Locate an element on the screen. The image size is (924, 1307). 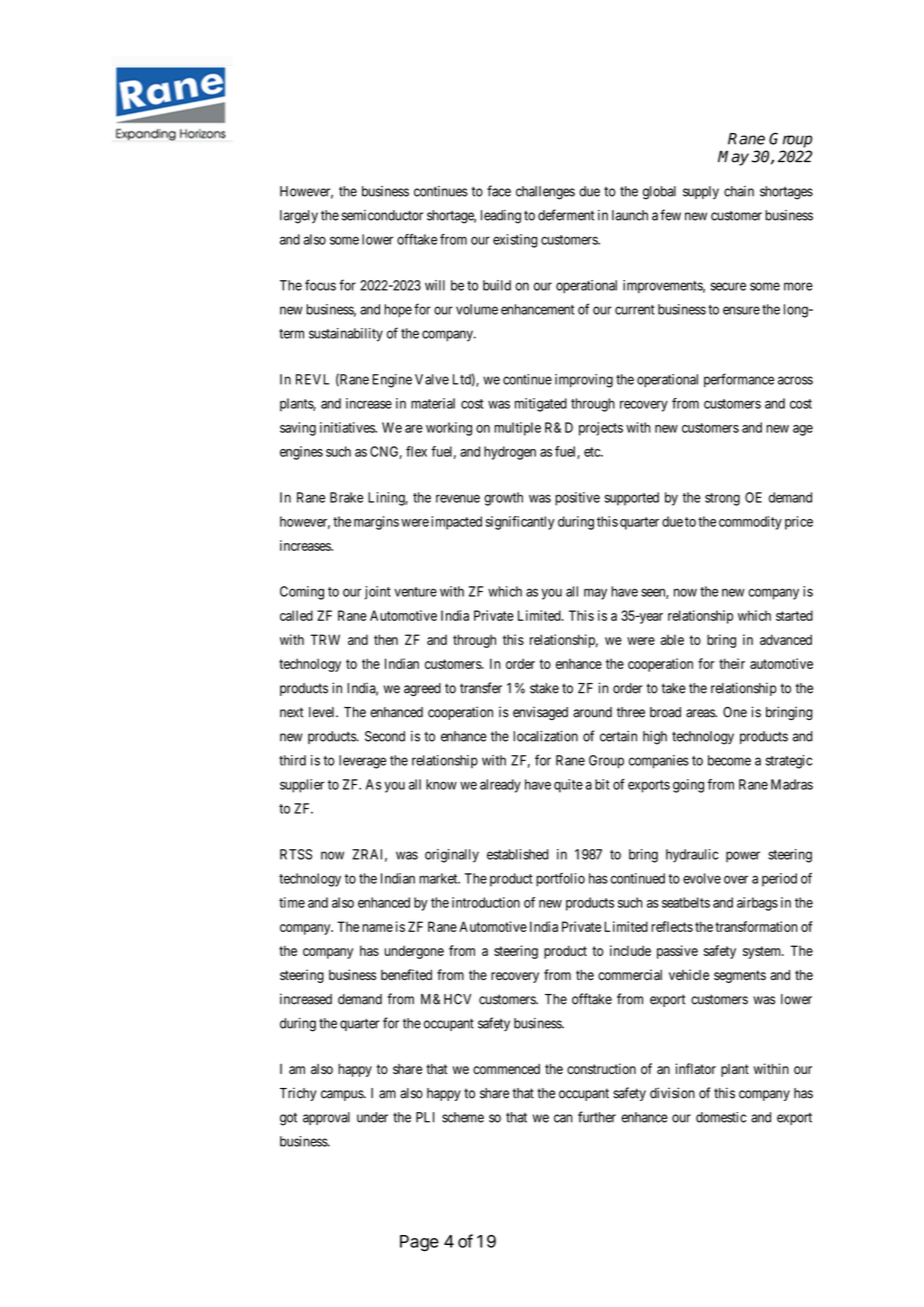
chain is located at coordinates (739, 191).
